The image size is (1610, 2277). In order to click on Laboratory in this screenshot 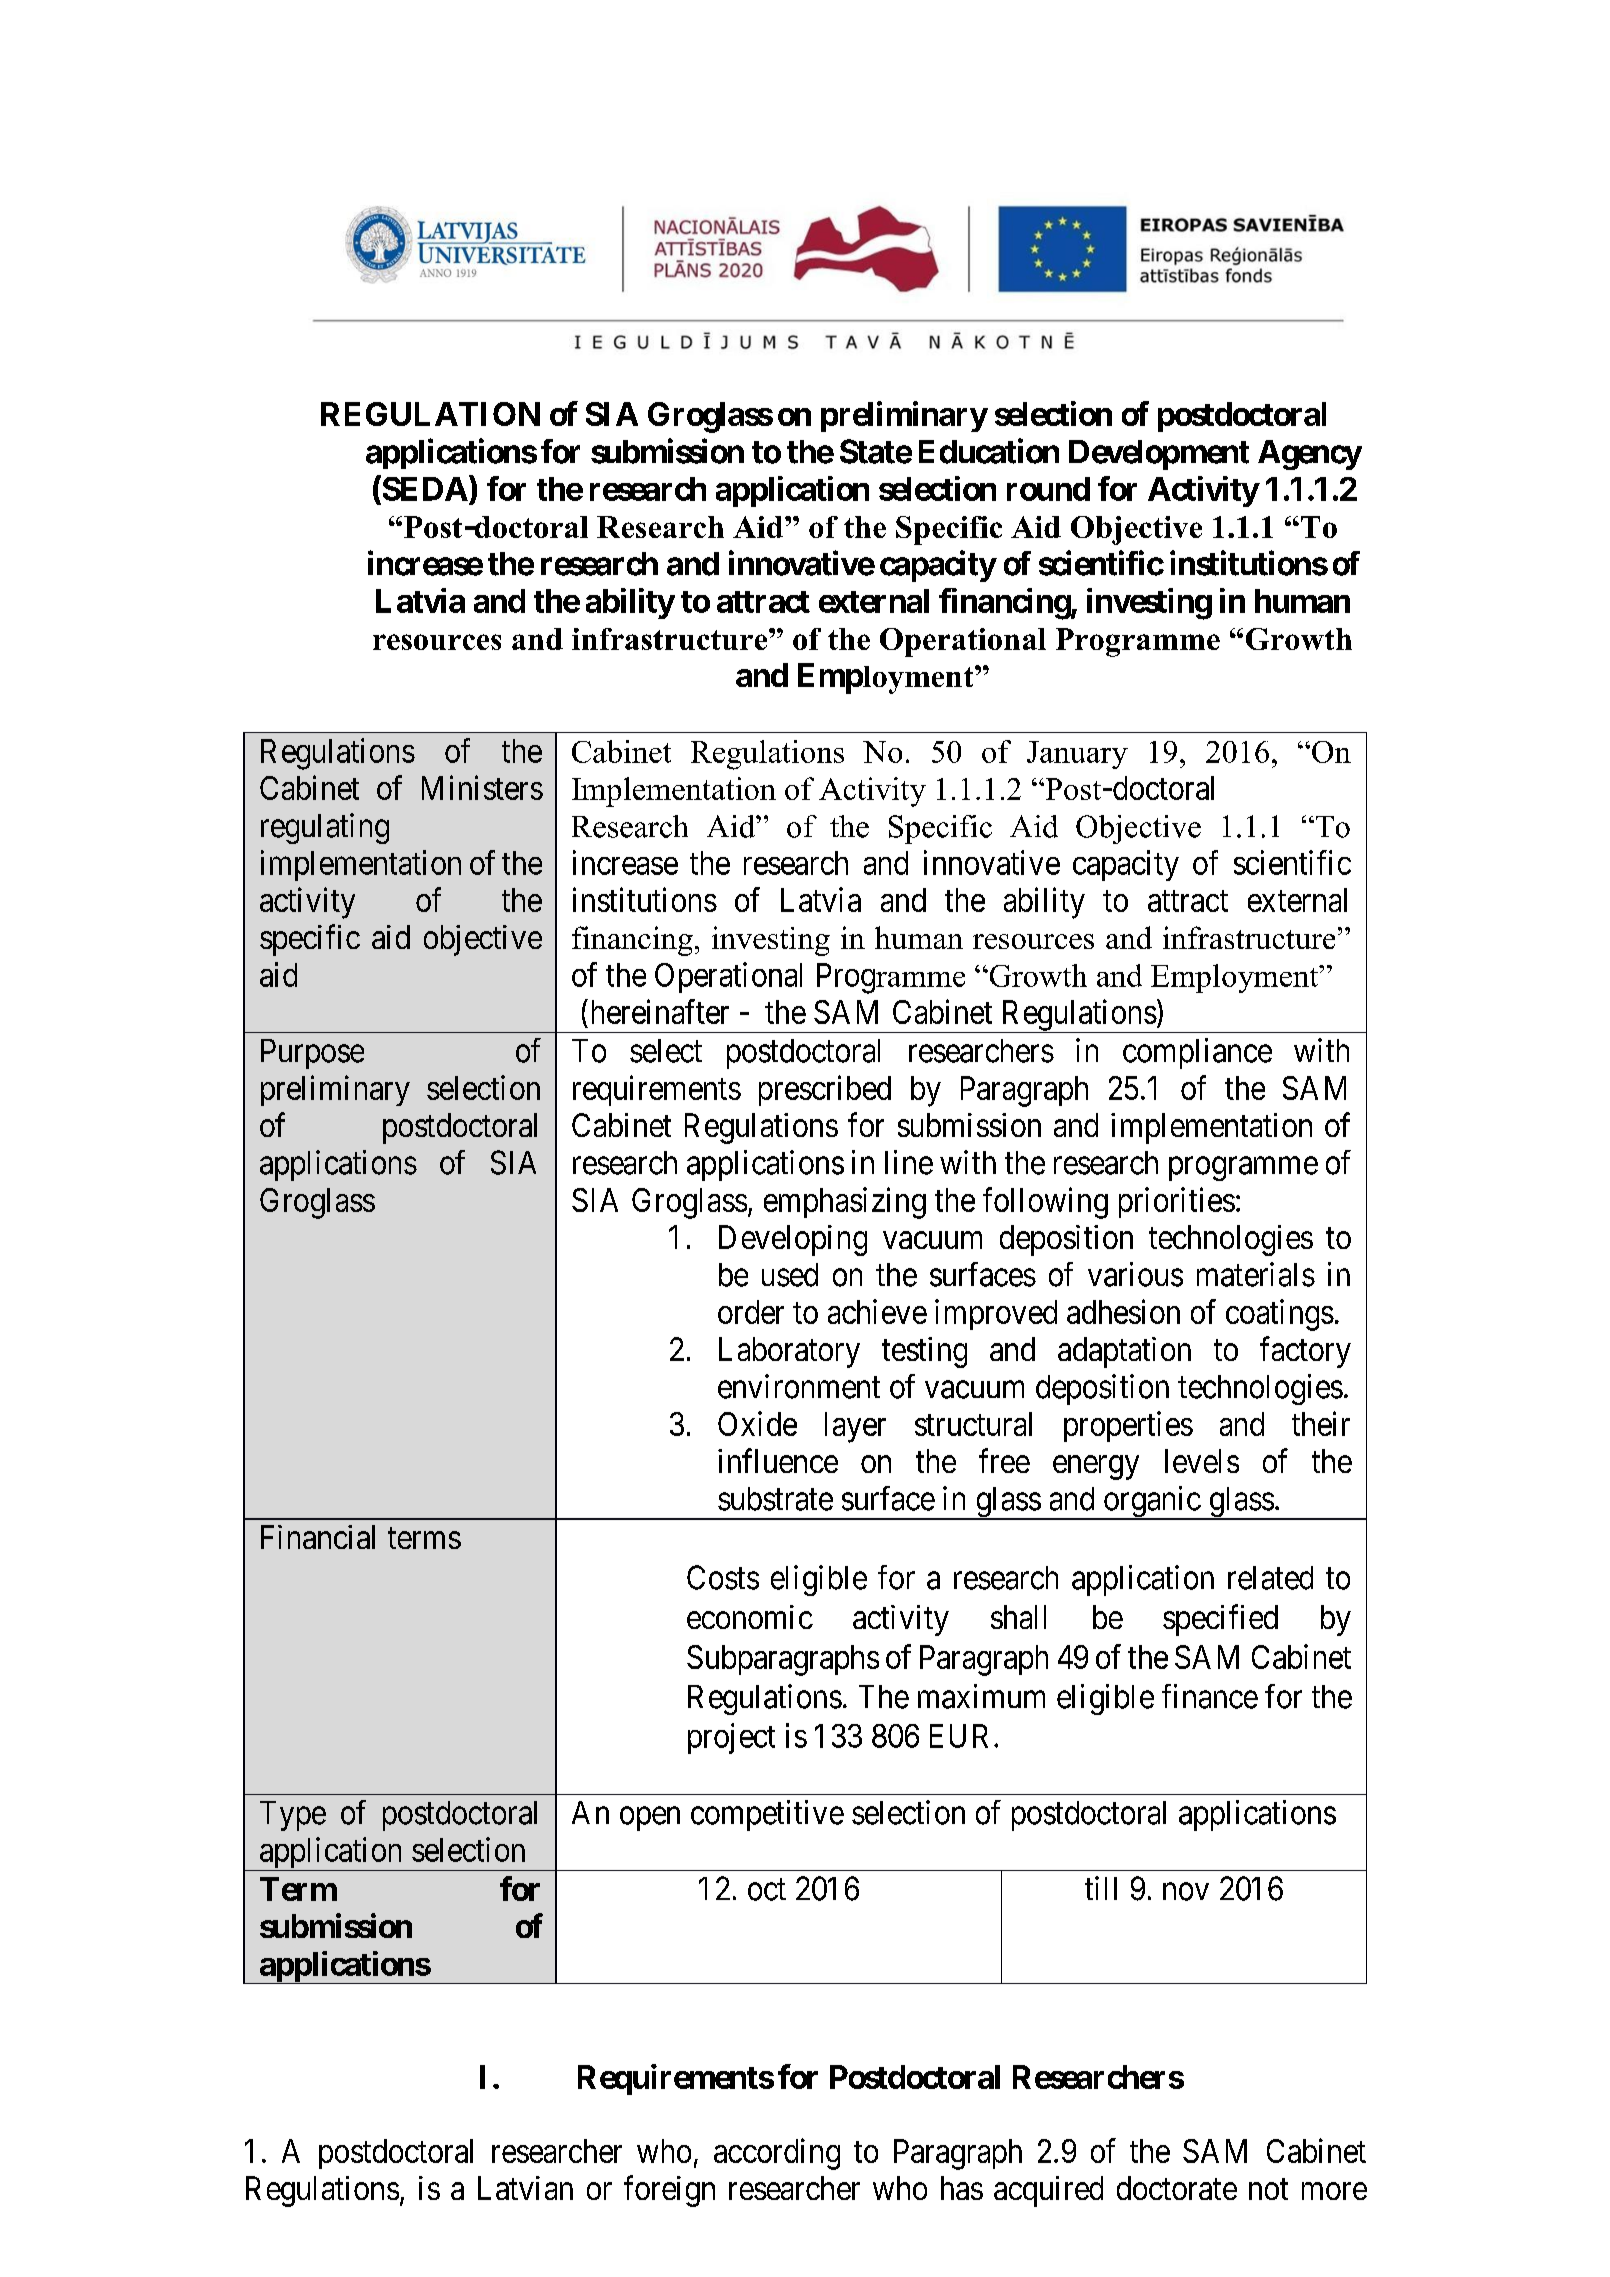, I will do `click(789, 1352)`.
